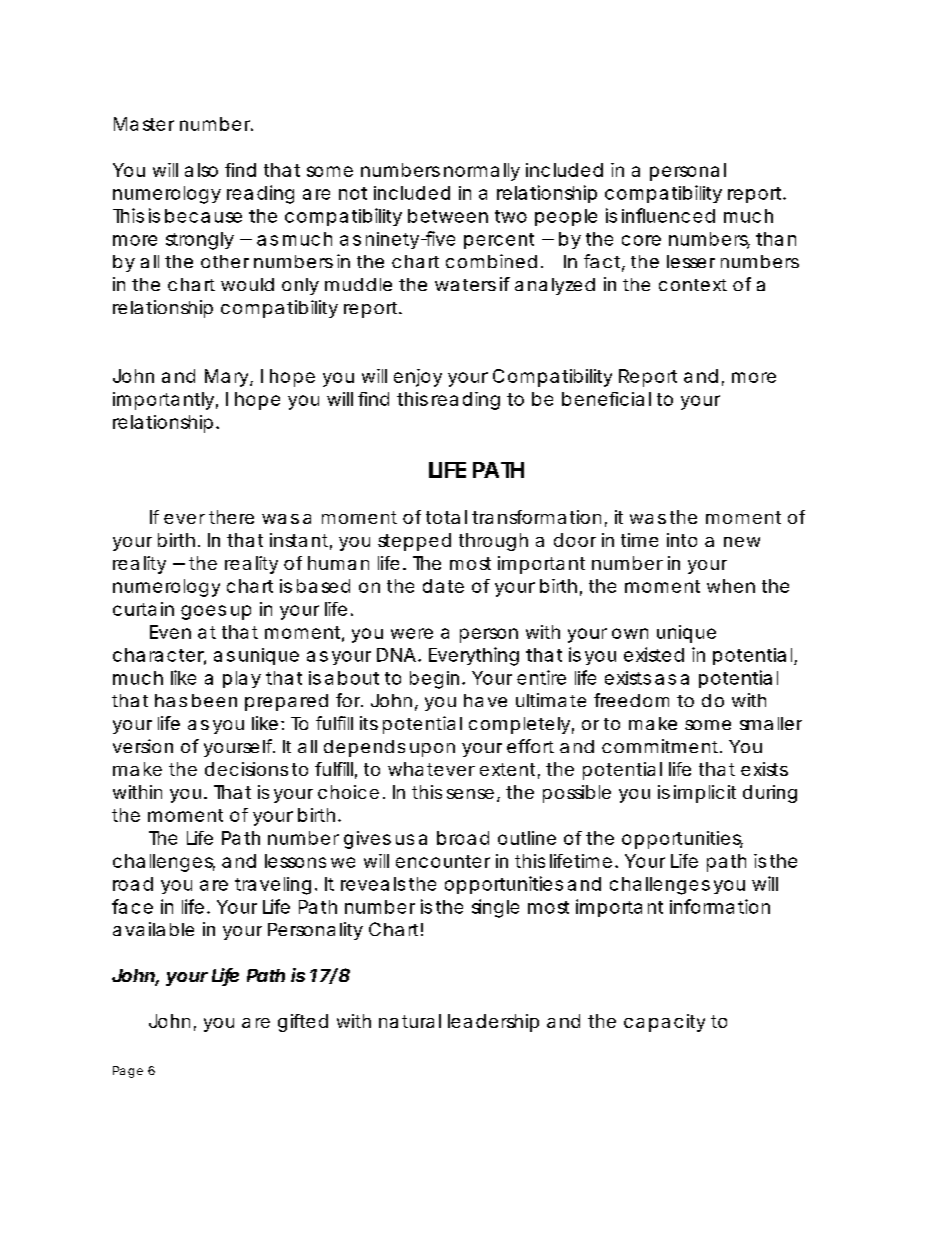 The image size is (952, 1233). What do you see at coordinates (771, 723) in the document?
I see `smaller` at bounding box center [771, 723].
